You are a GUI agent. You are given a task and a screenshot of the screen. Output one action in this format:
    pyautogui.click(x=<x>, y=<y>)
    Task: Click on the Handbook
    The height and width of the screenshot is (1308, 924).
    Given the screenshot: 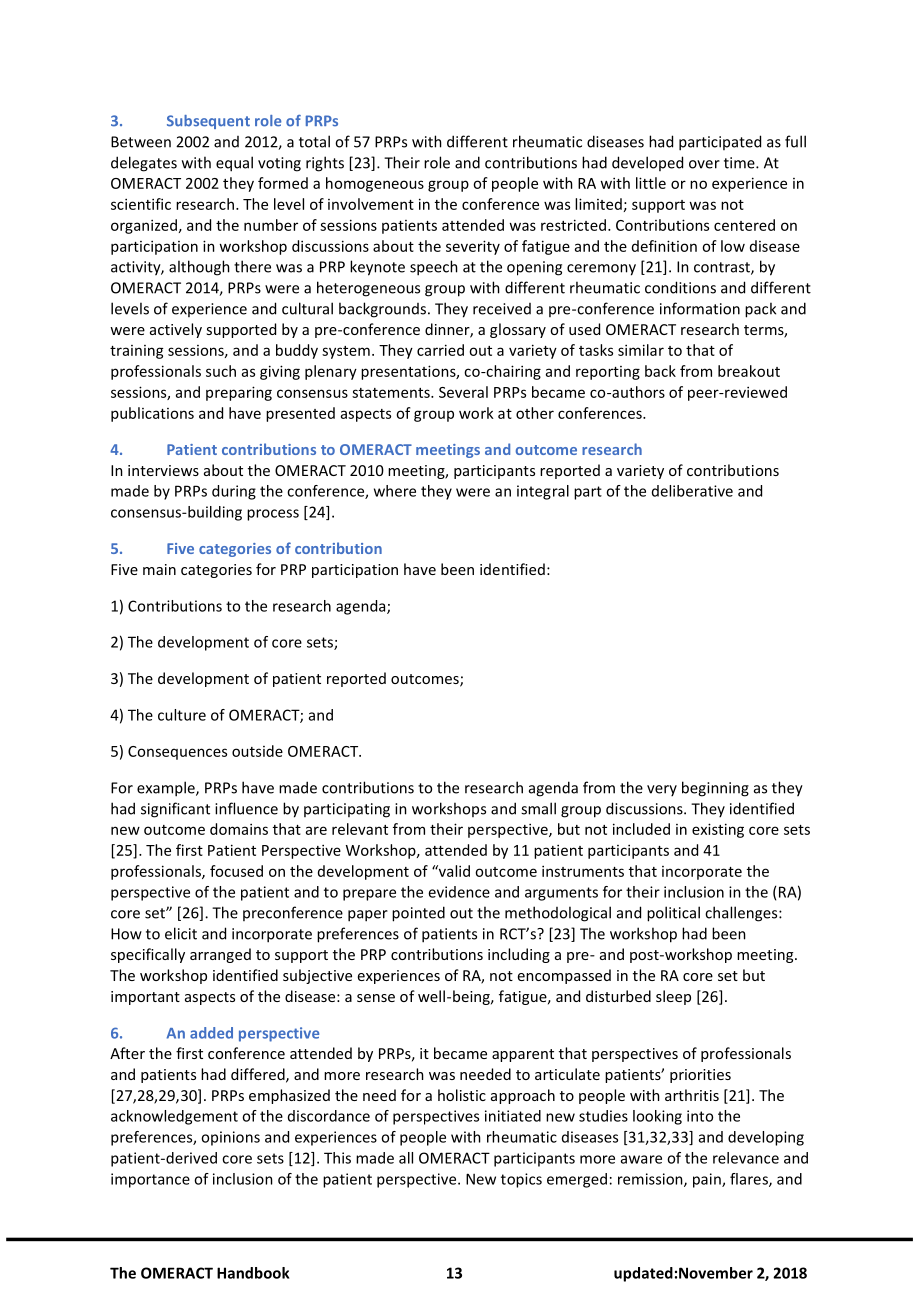 What is the action you would take?
    pyautogui.click(x=253, y=1273)
